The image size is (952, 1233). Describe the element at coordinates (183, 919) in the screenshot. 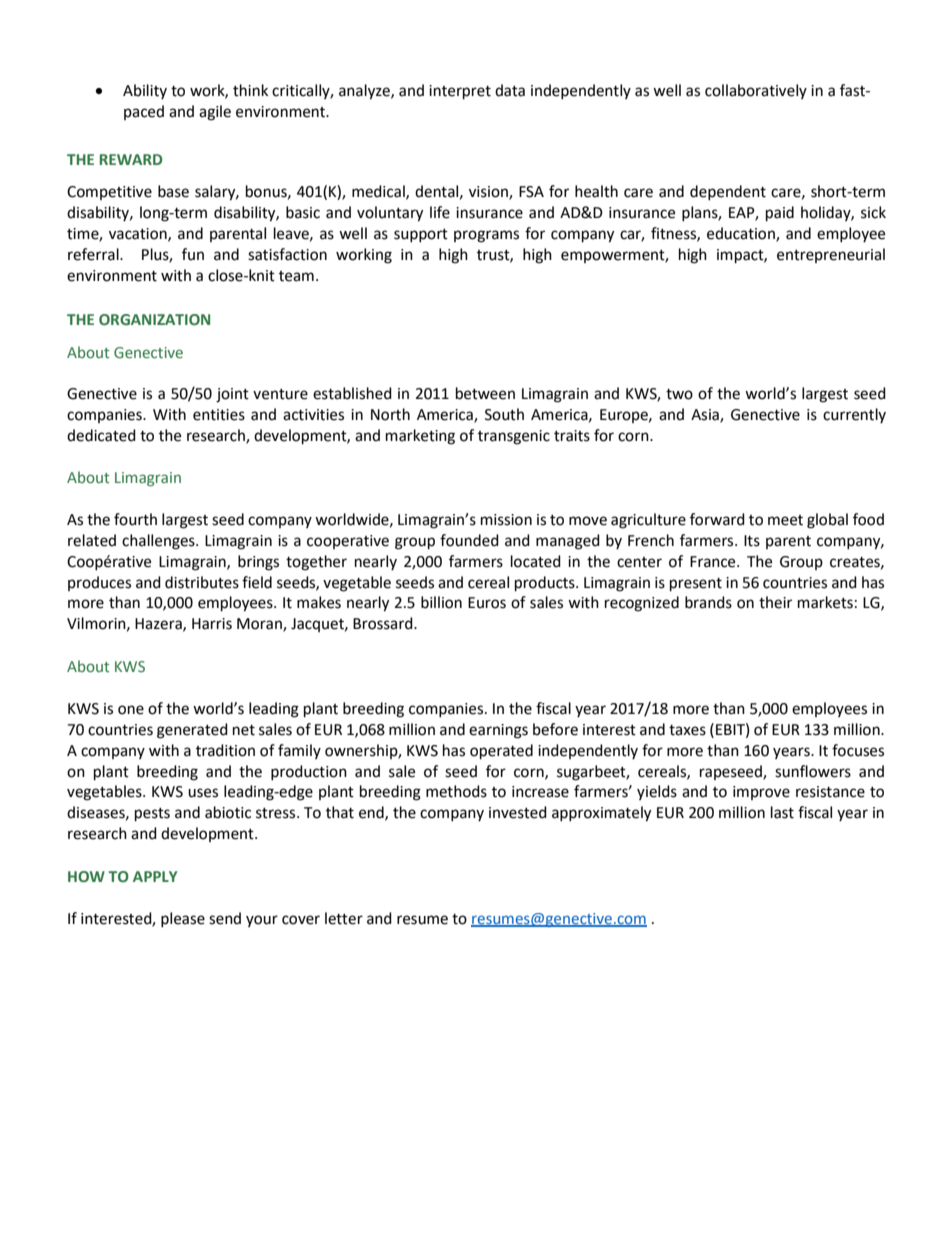

I see `please` at that location.
